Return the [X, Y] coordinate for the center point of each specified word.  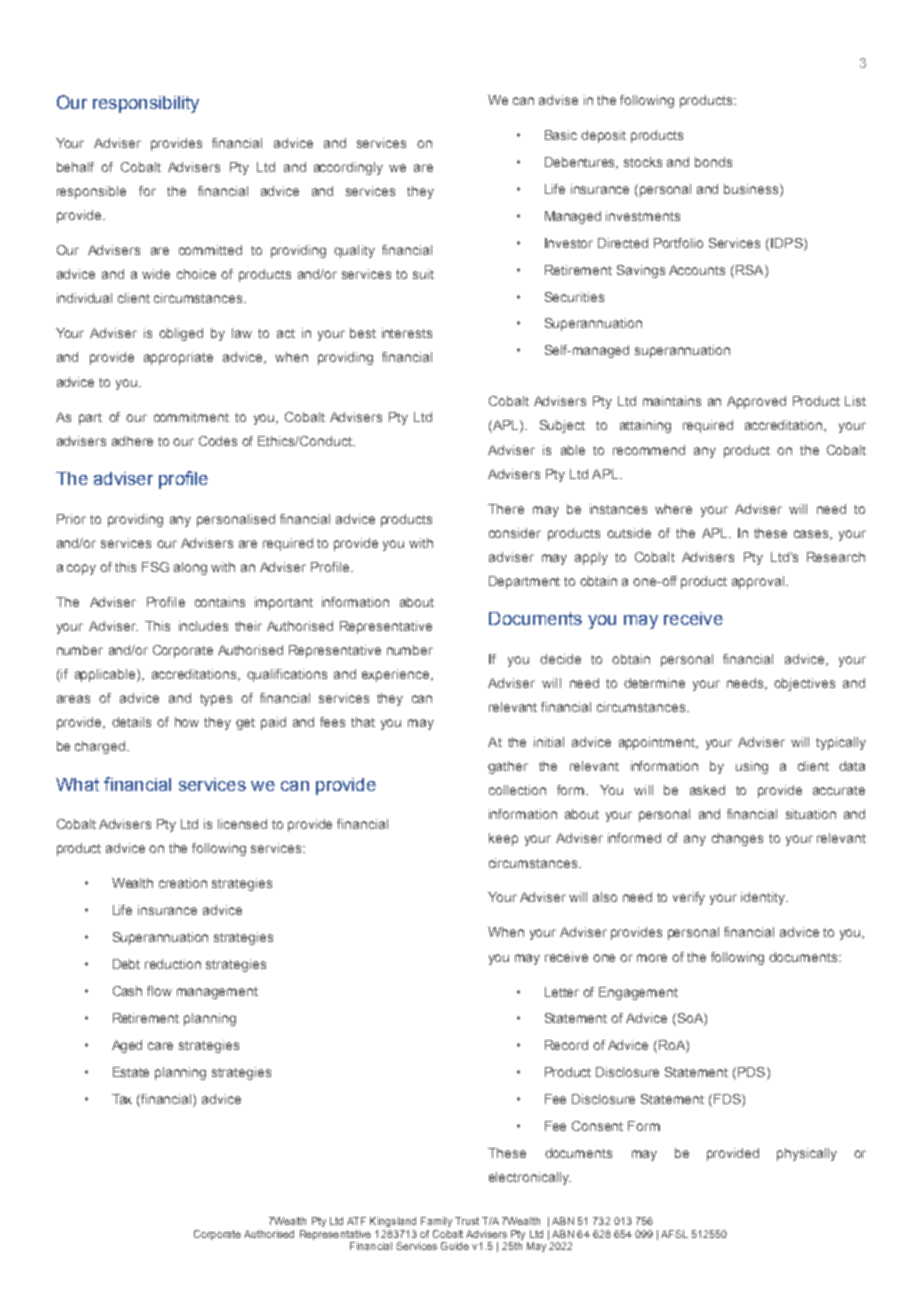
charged [100, 747]
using [752, 767]
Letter [562, 992]
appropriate [178, 358]
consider [515, 533]
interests [407, 333]
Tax [122, 1099]
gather [508, 767]
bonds [713, 162]
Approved [756, 402]
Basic [561, 135]
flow [159, 991]
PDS [753, 1073]
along [190, 568]
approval [759, 582]
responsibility [146, 104]
